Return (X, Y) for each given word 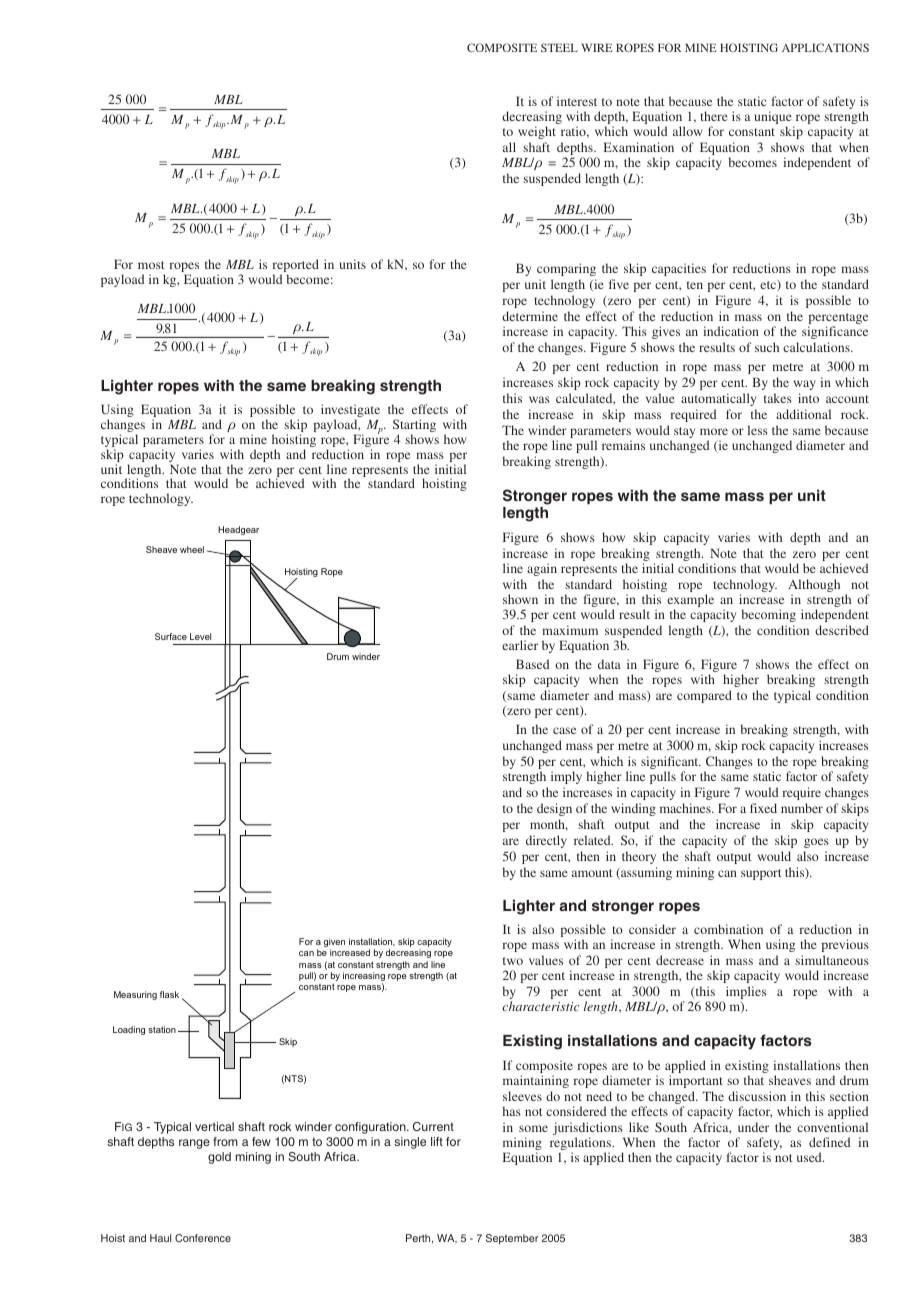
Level (200, 636)
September (512, 1239)
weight (537, 132)
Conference (203, 1238)
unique (774, 119)
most (151, 265)
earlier (520, 645)
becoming (768, 615)
